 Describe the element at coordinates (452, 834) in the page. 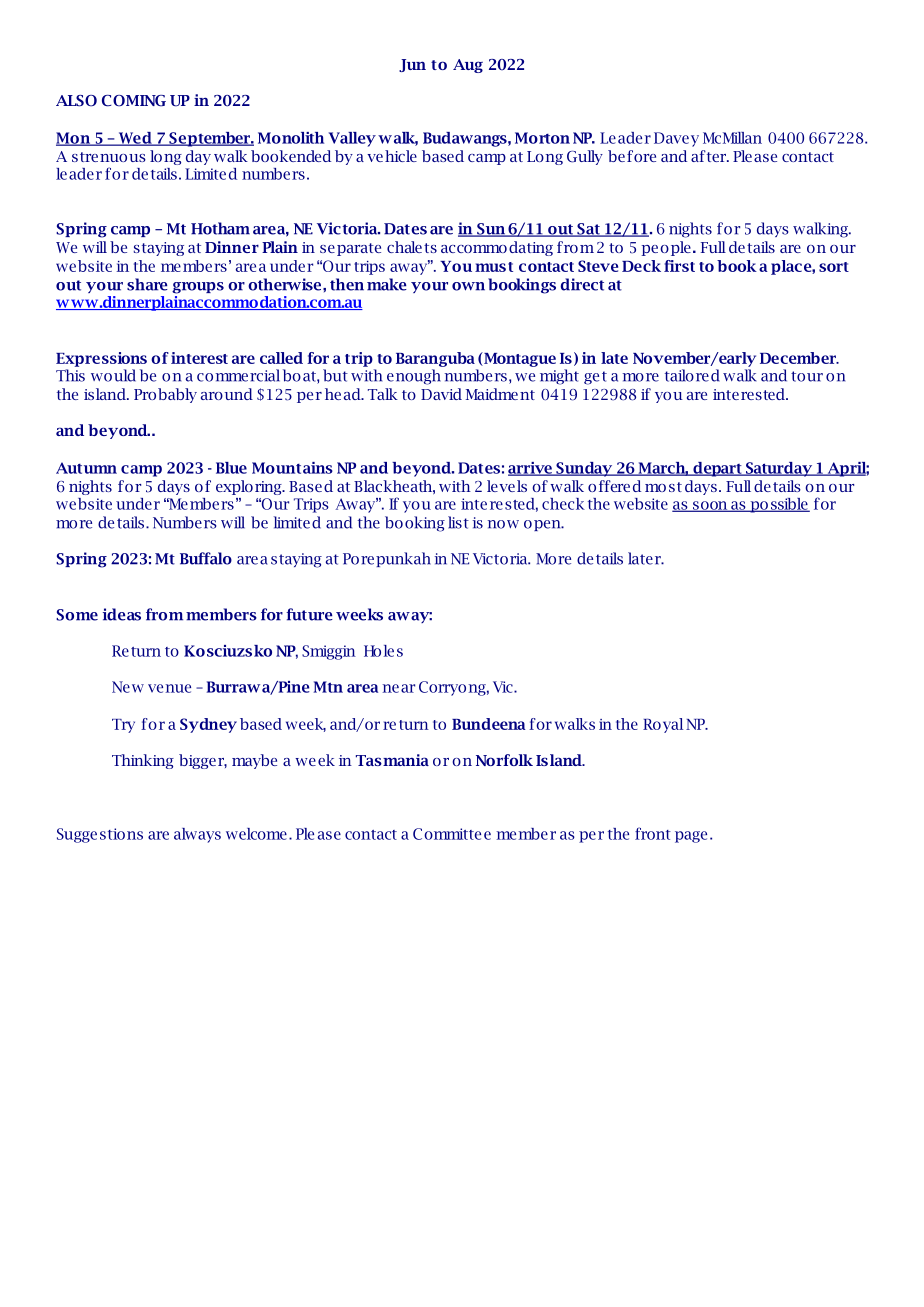

I see `Committee` at that location.
